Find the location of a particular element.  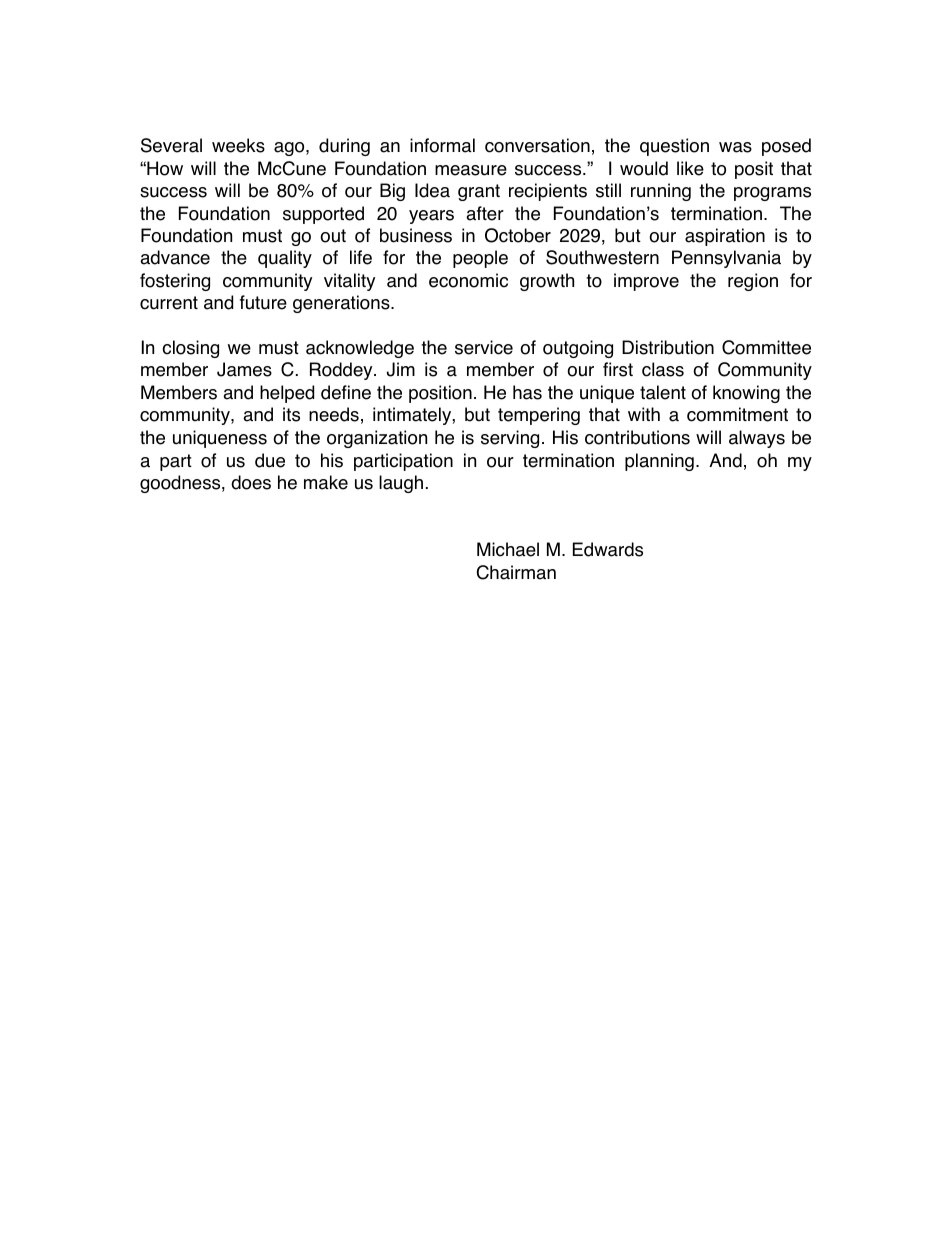

Pennsylvania is located at coordinates (726, 259).
